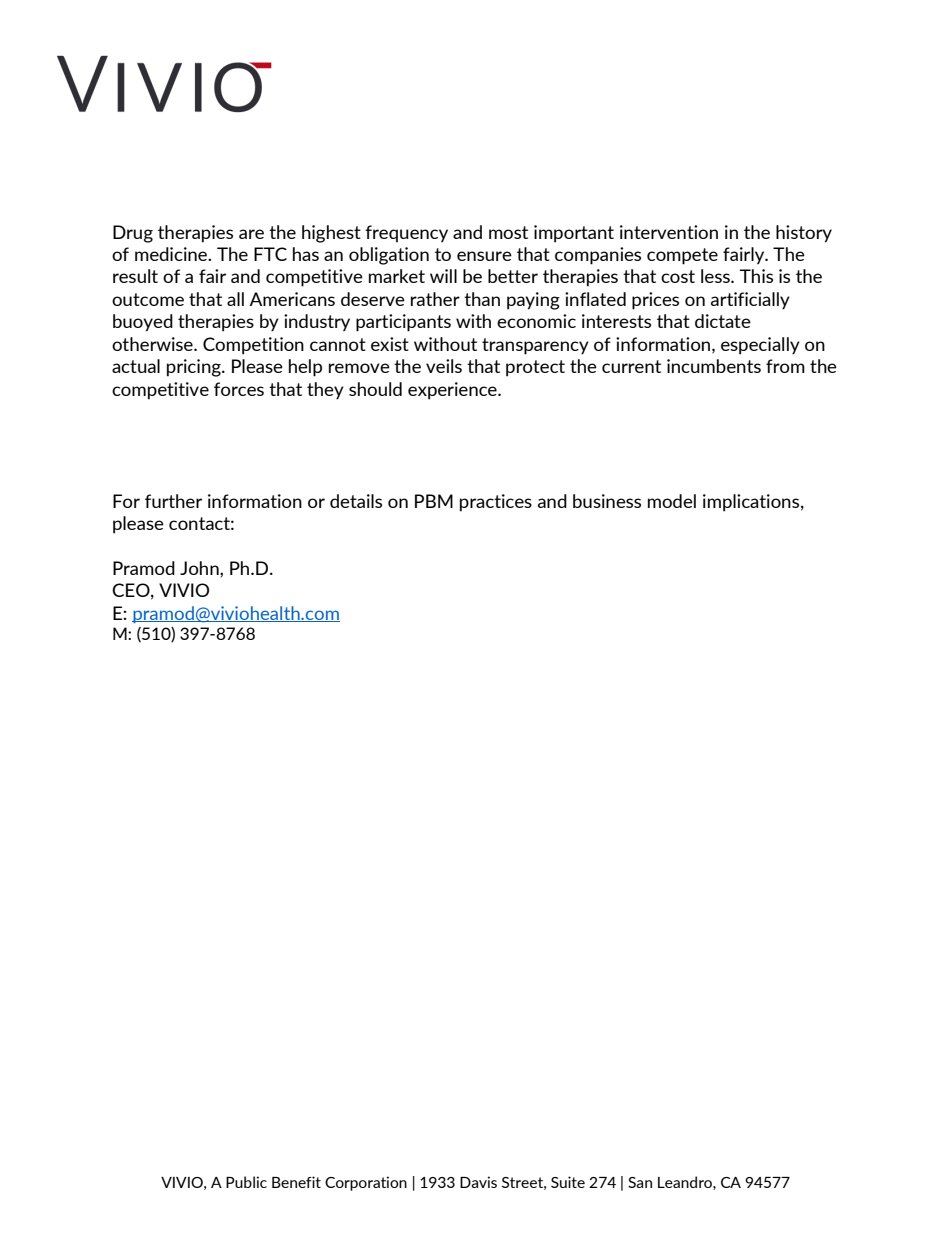  What do you see at coordinates (200, 568) in the document?
I see `John` at bounding box center [200, 568].
